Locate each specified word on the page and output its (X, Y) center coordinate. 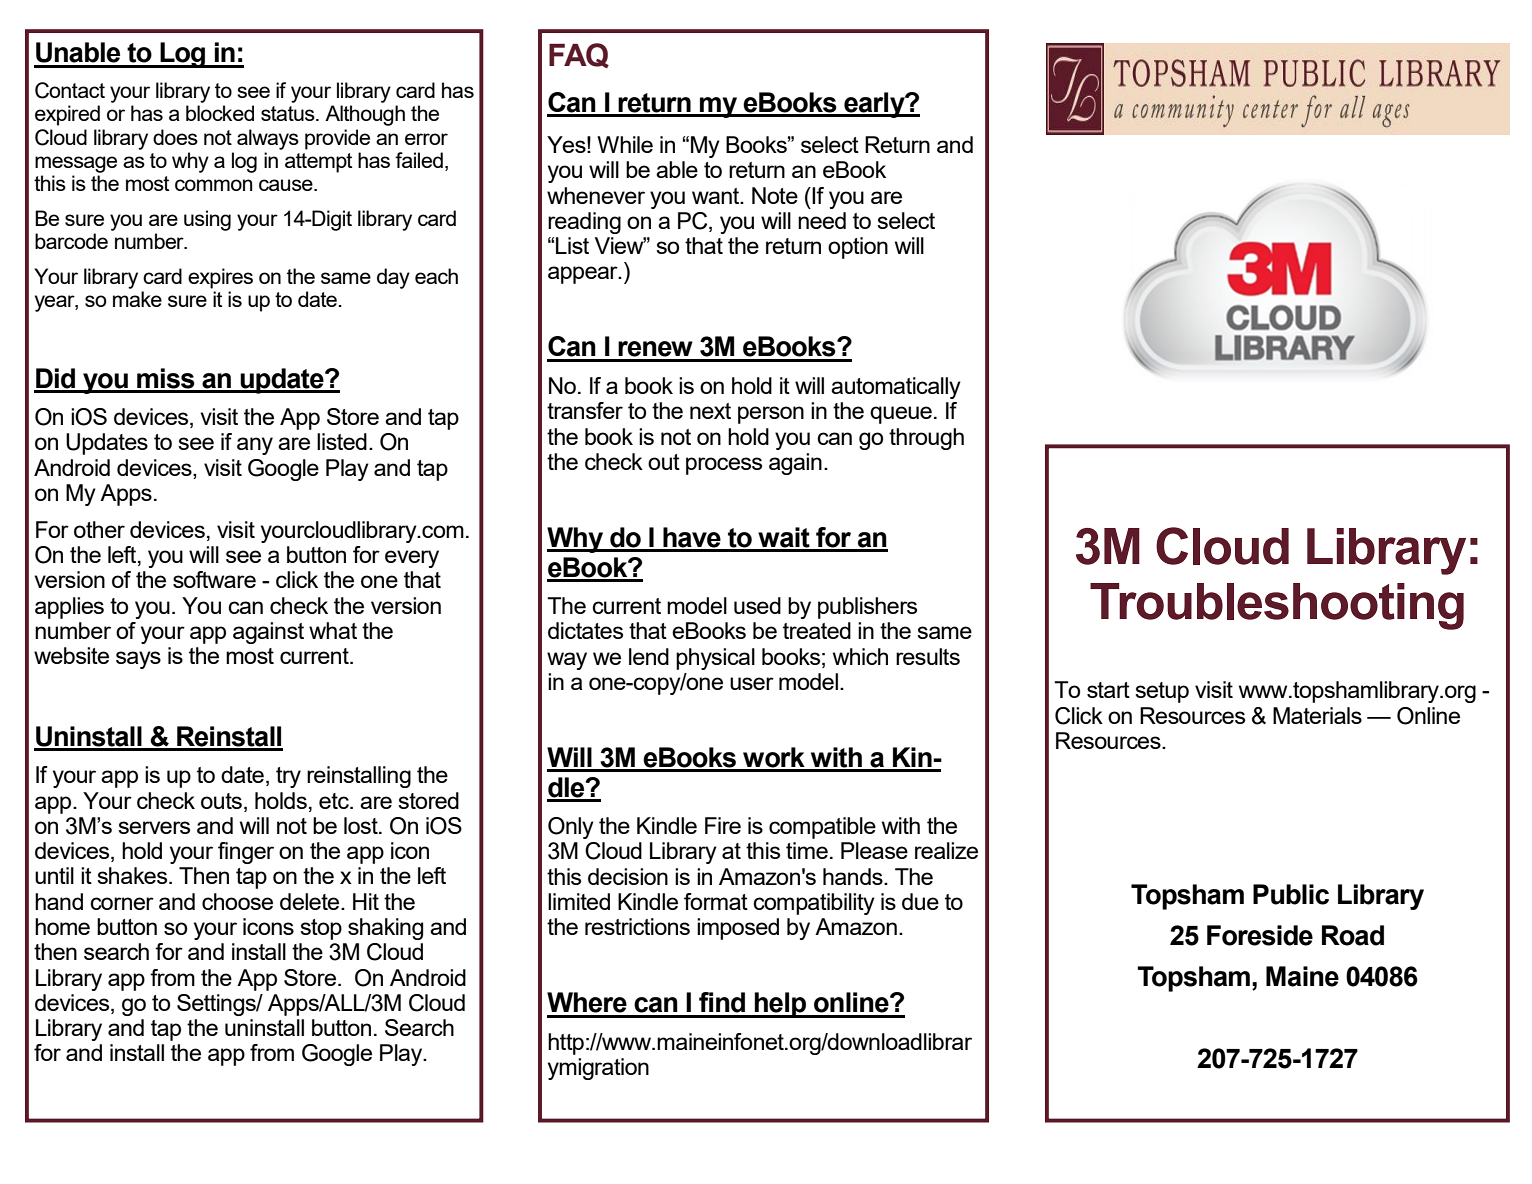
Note (775, 195)
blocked (220, 113)
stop (321, 929)
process (724, 466)
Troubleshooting (1277, 606)
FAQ (579, 55)
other (99, 529)
